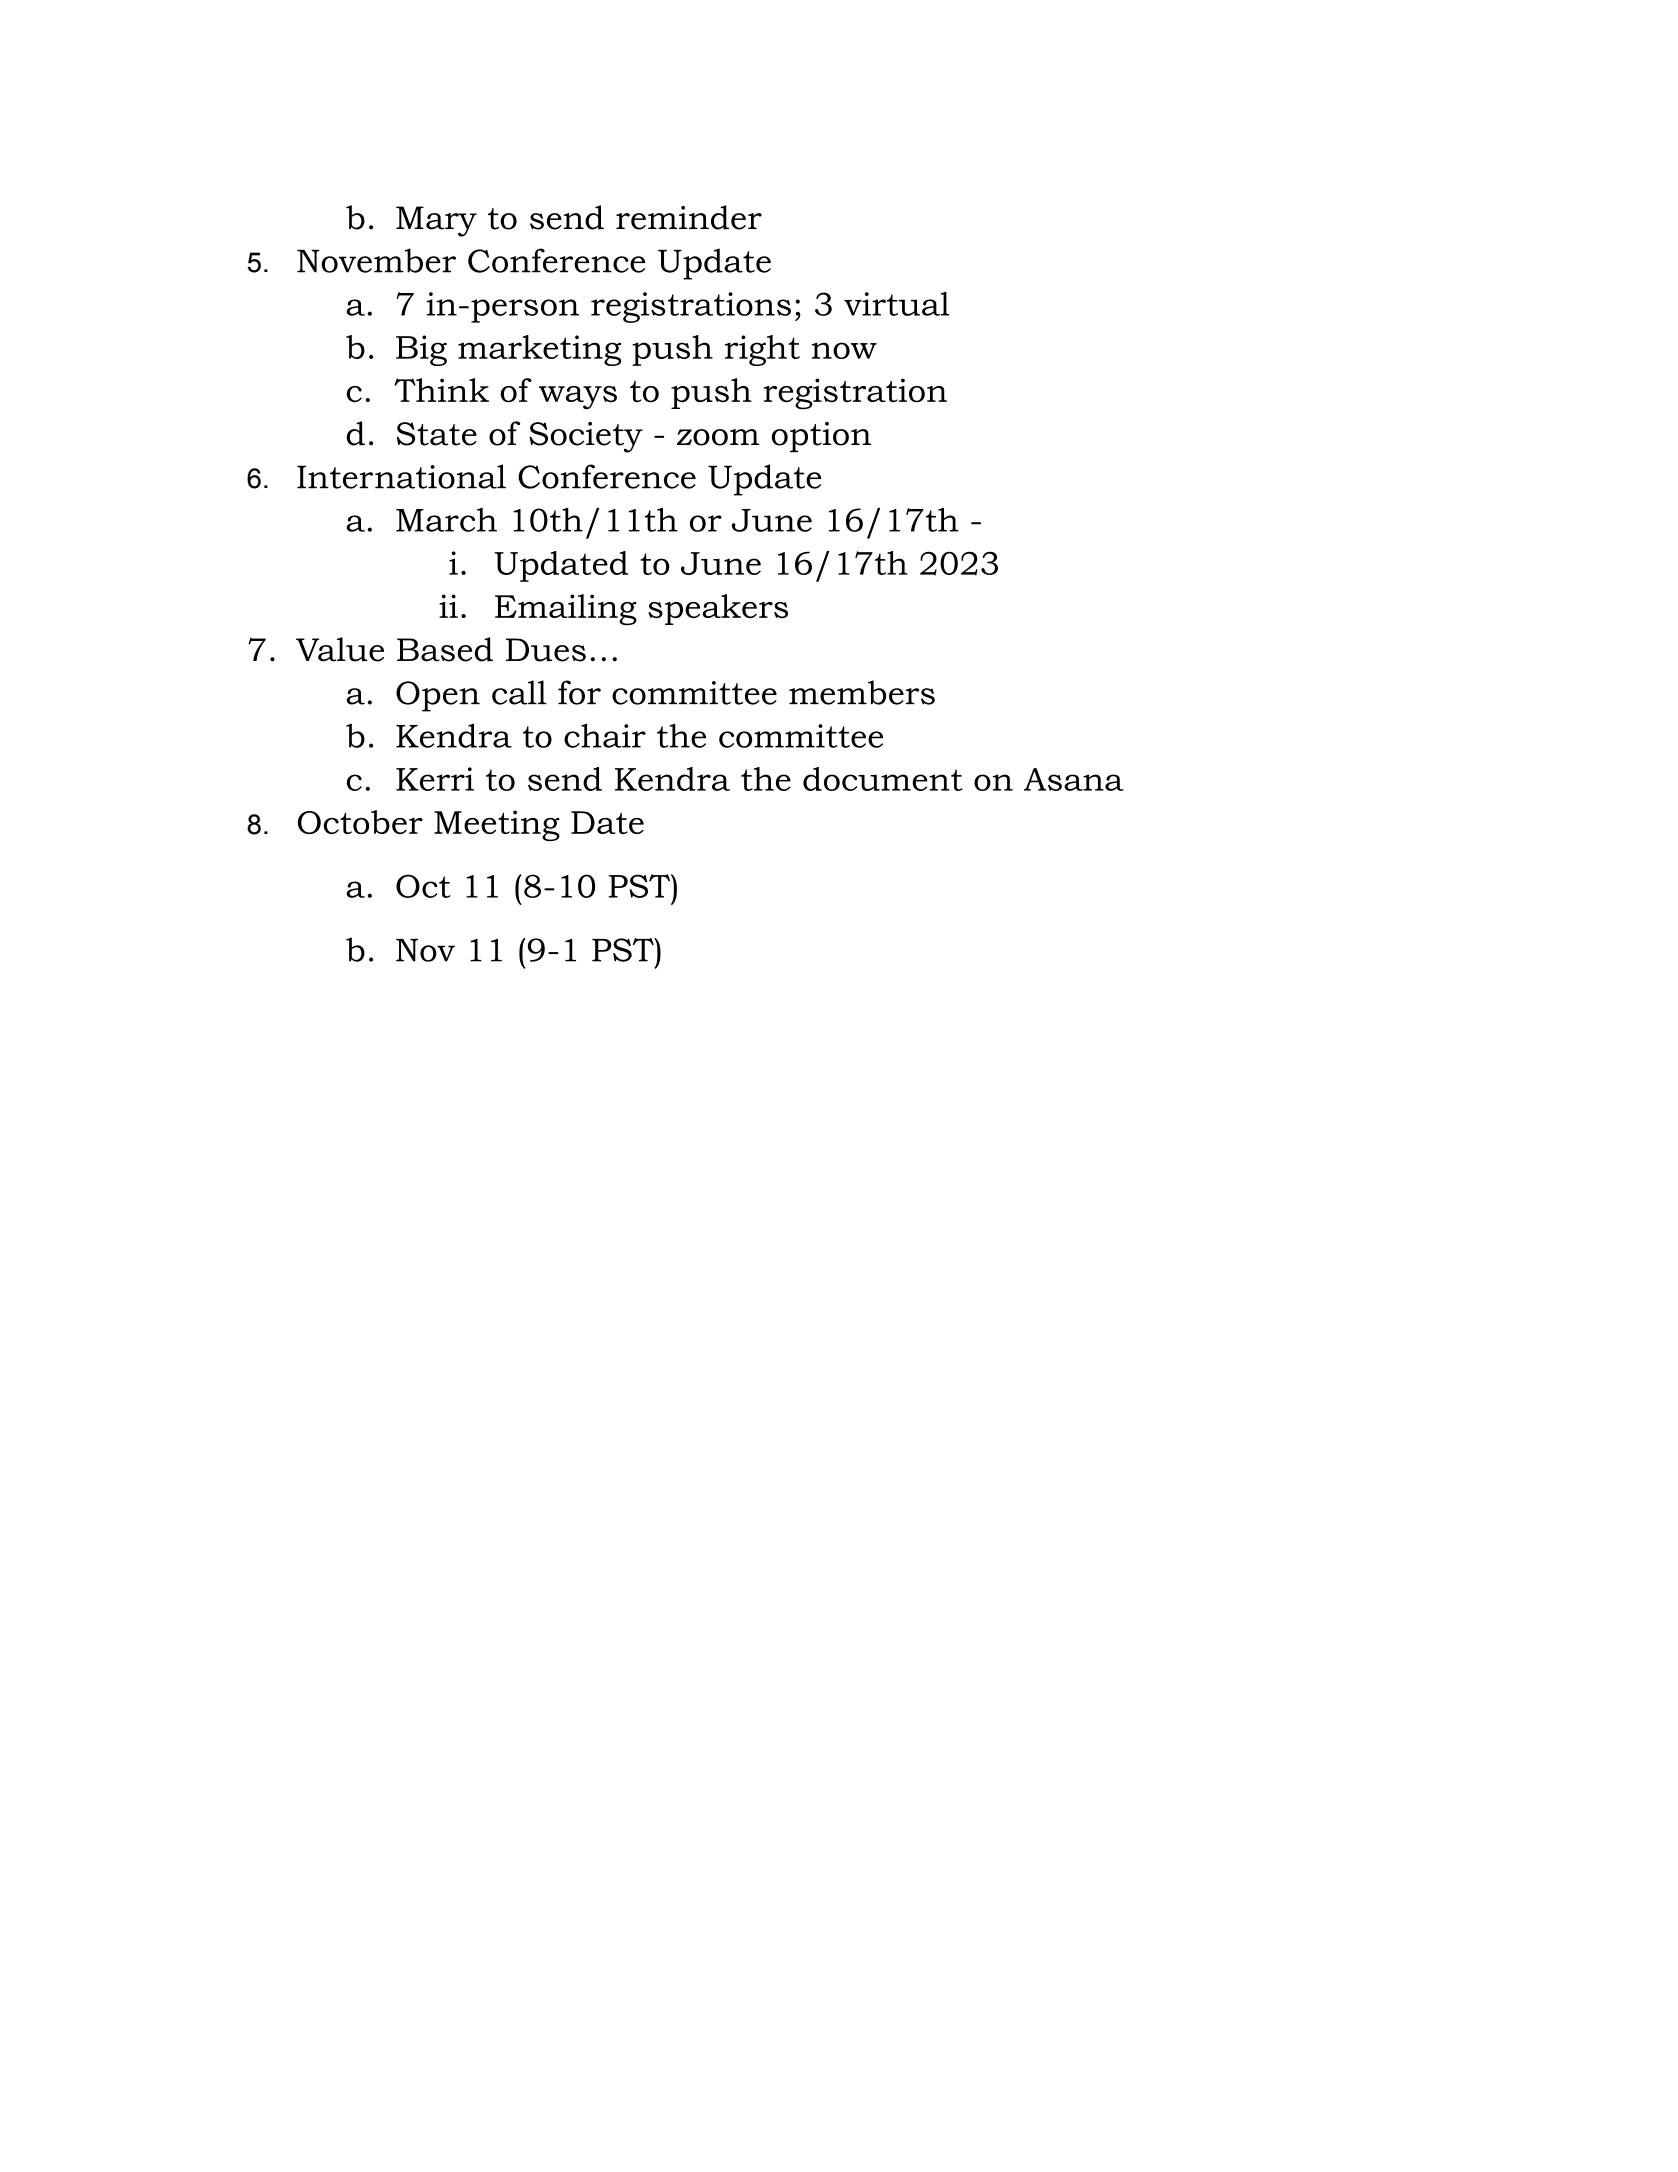  Describe the element at coordinates (862, 692) in the page. I see `members` at that location.
